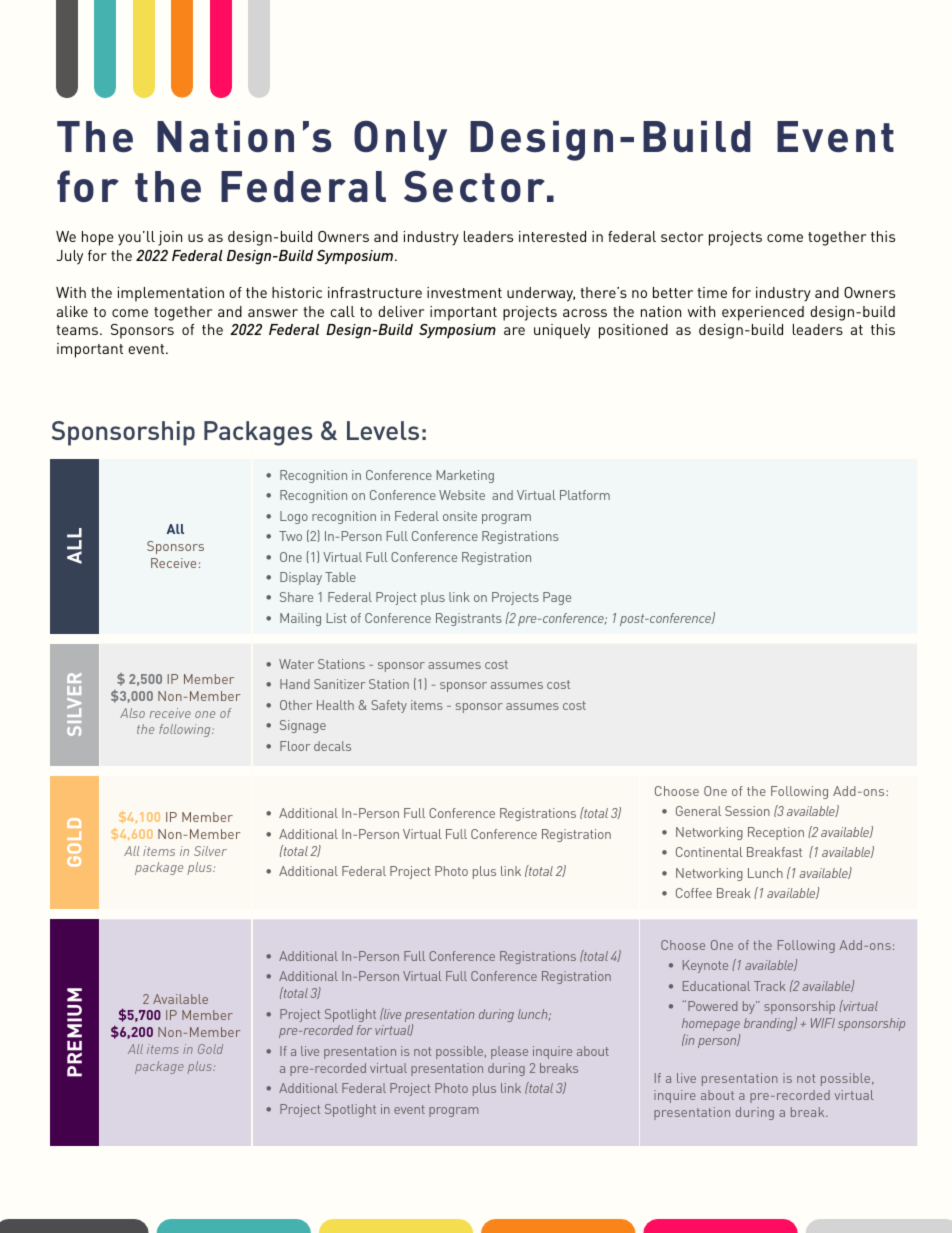 This page has width=952, height=1233. Describe the element at coordinates (585, 495) in the page. I see `Platform` at that location.
